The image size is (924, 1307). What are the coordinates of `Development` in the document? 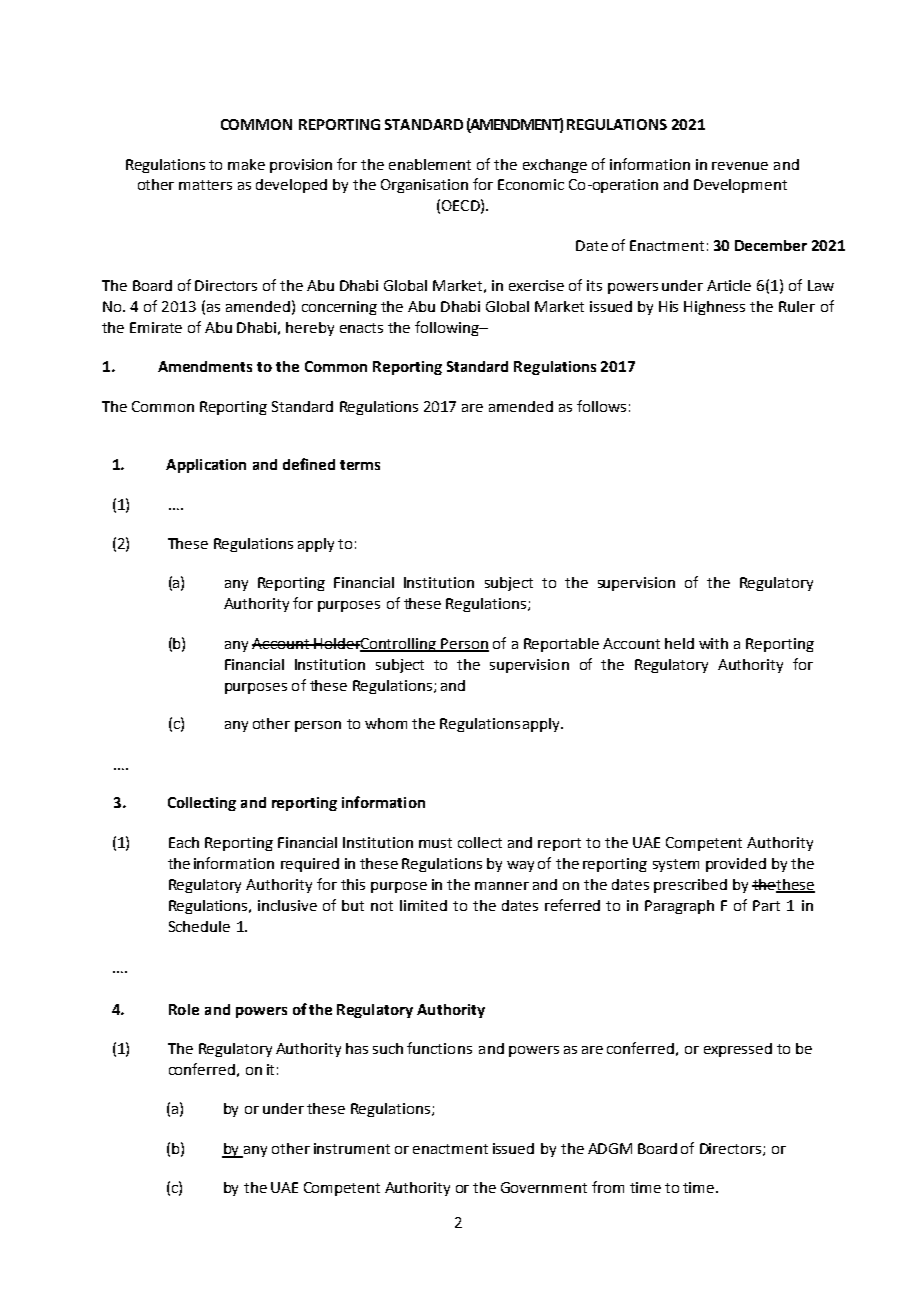 It's located at (740, 186).
